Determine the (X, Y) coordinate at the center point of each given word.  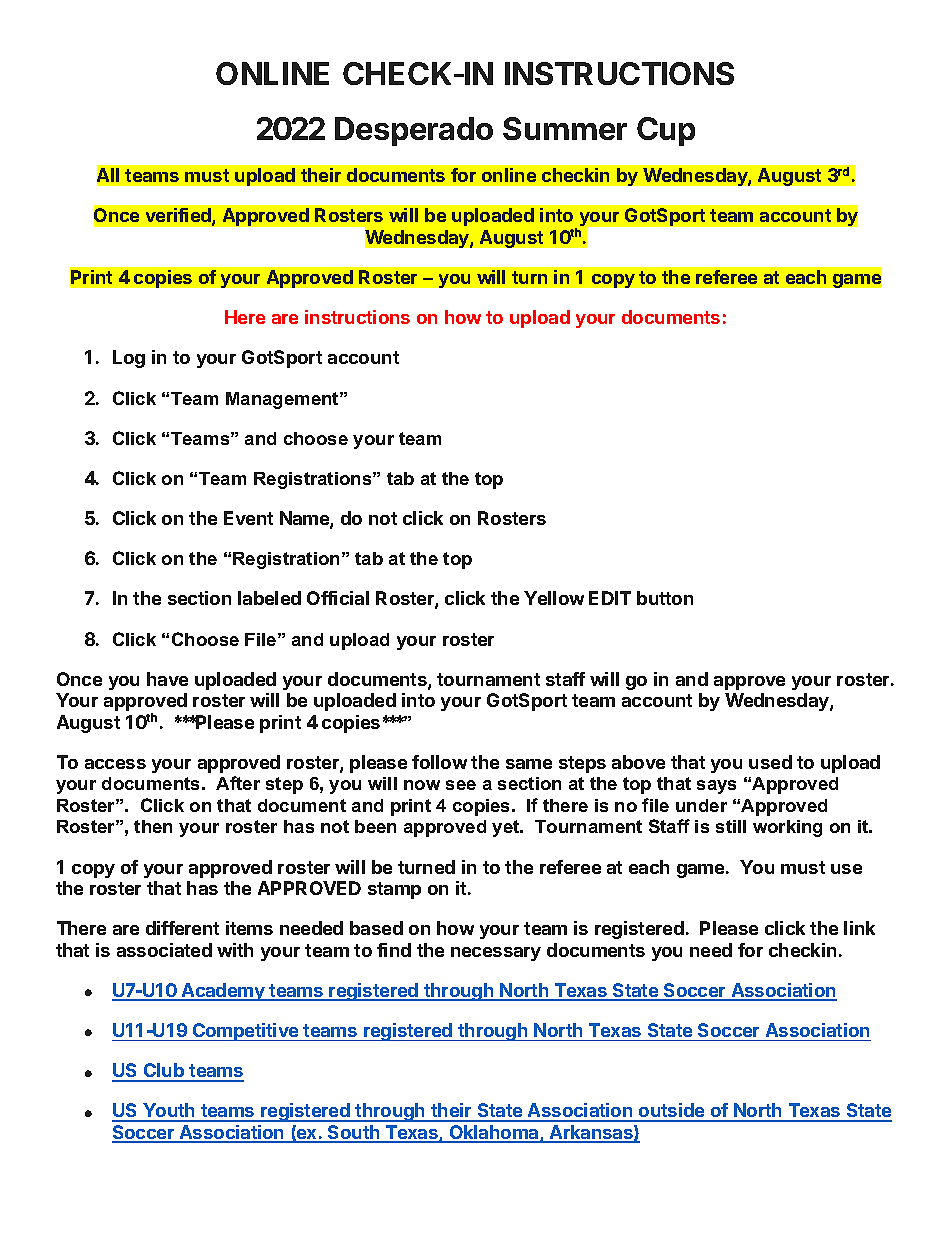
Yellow (554, 598)
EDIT (610, 598)
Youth (169, 1112)
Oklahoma (494, 1133)
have (167, 679)
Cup (666, 131)
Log (129, 359)
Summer (565, 128)
